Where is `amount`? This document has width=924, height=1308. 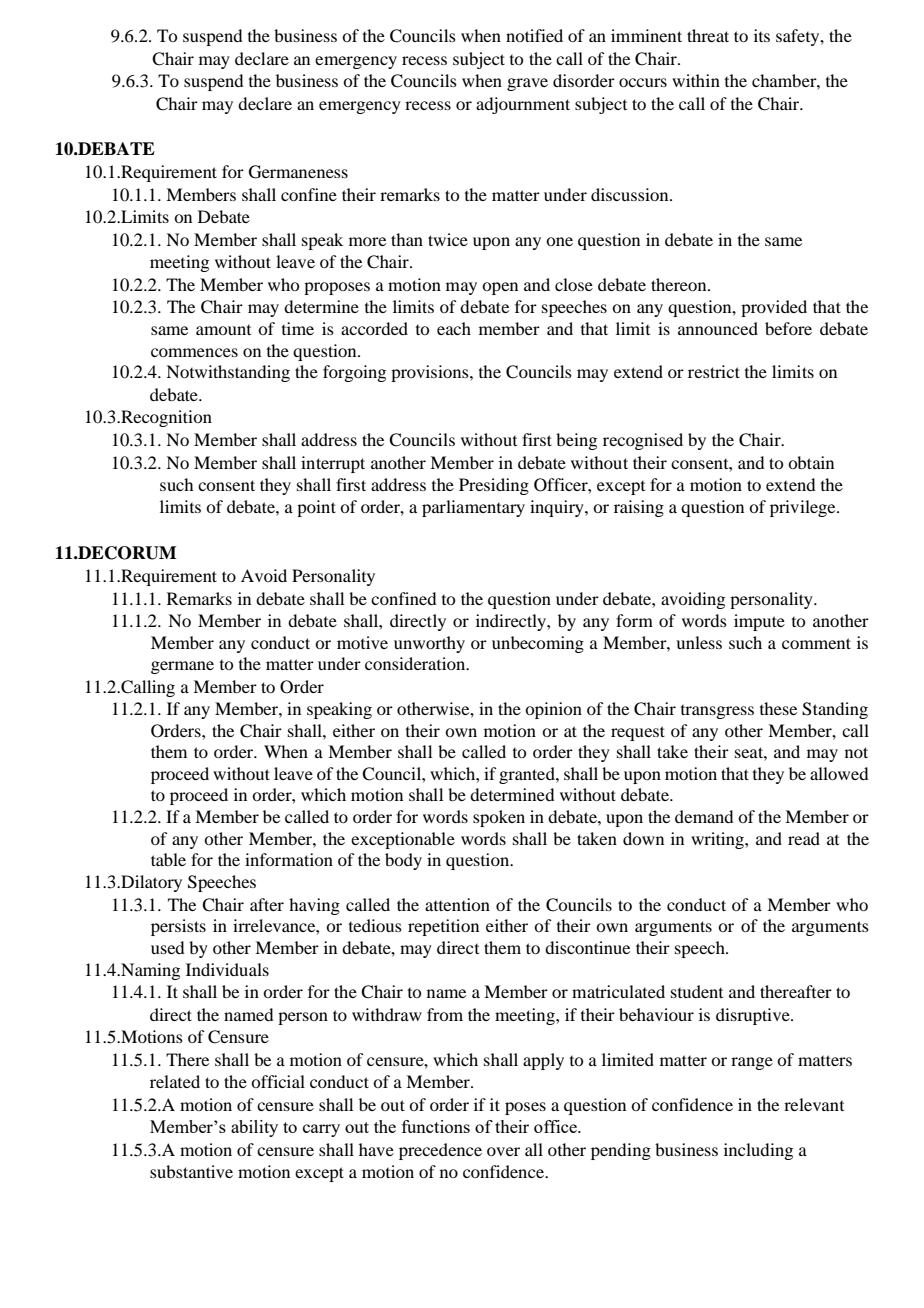 amount is located at coordinates (223, 330).
